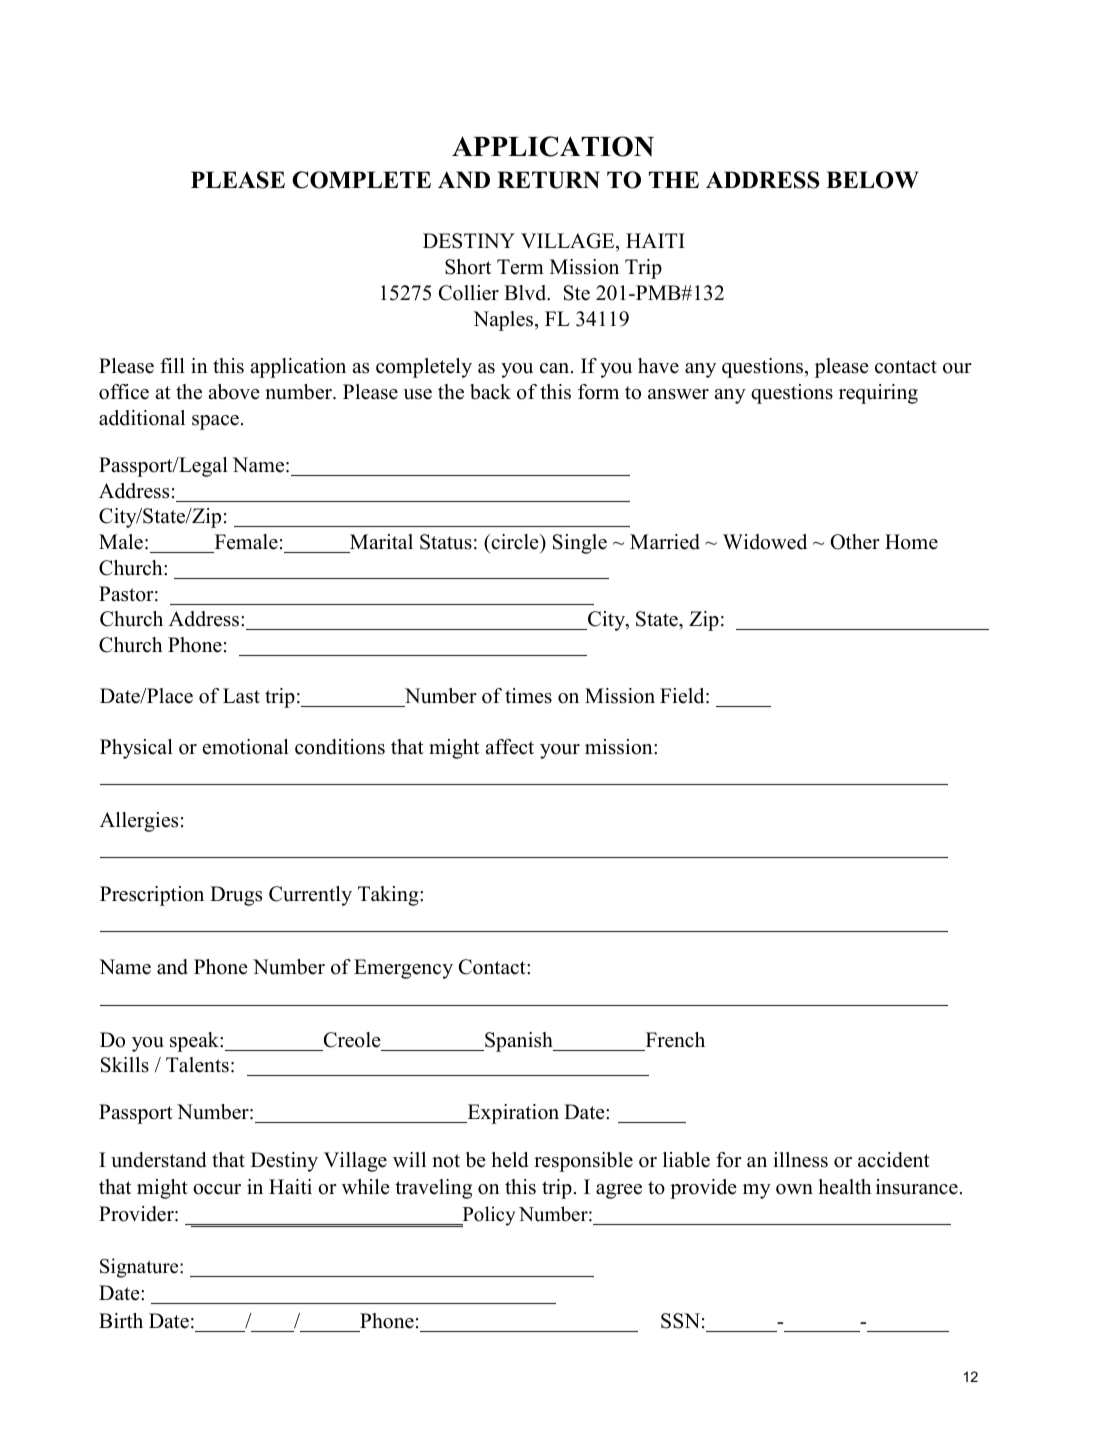  I want to click on fill, so click(172, 365).
